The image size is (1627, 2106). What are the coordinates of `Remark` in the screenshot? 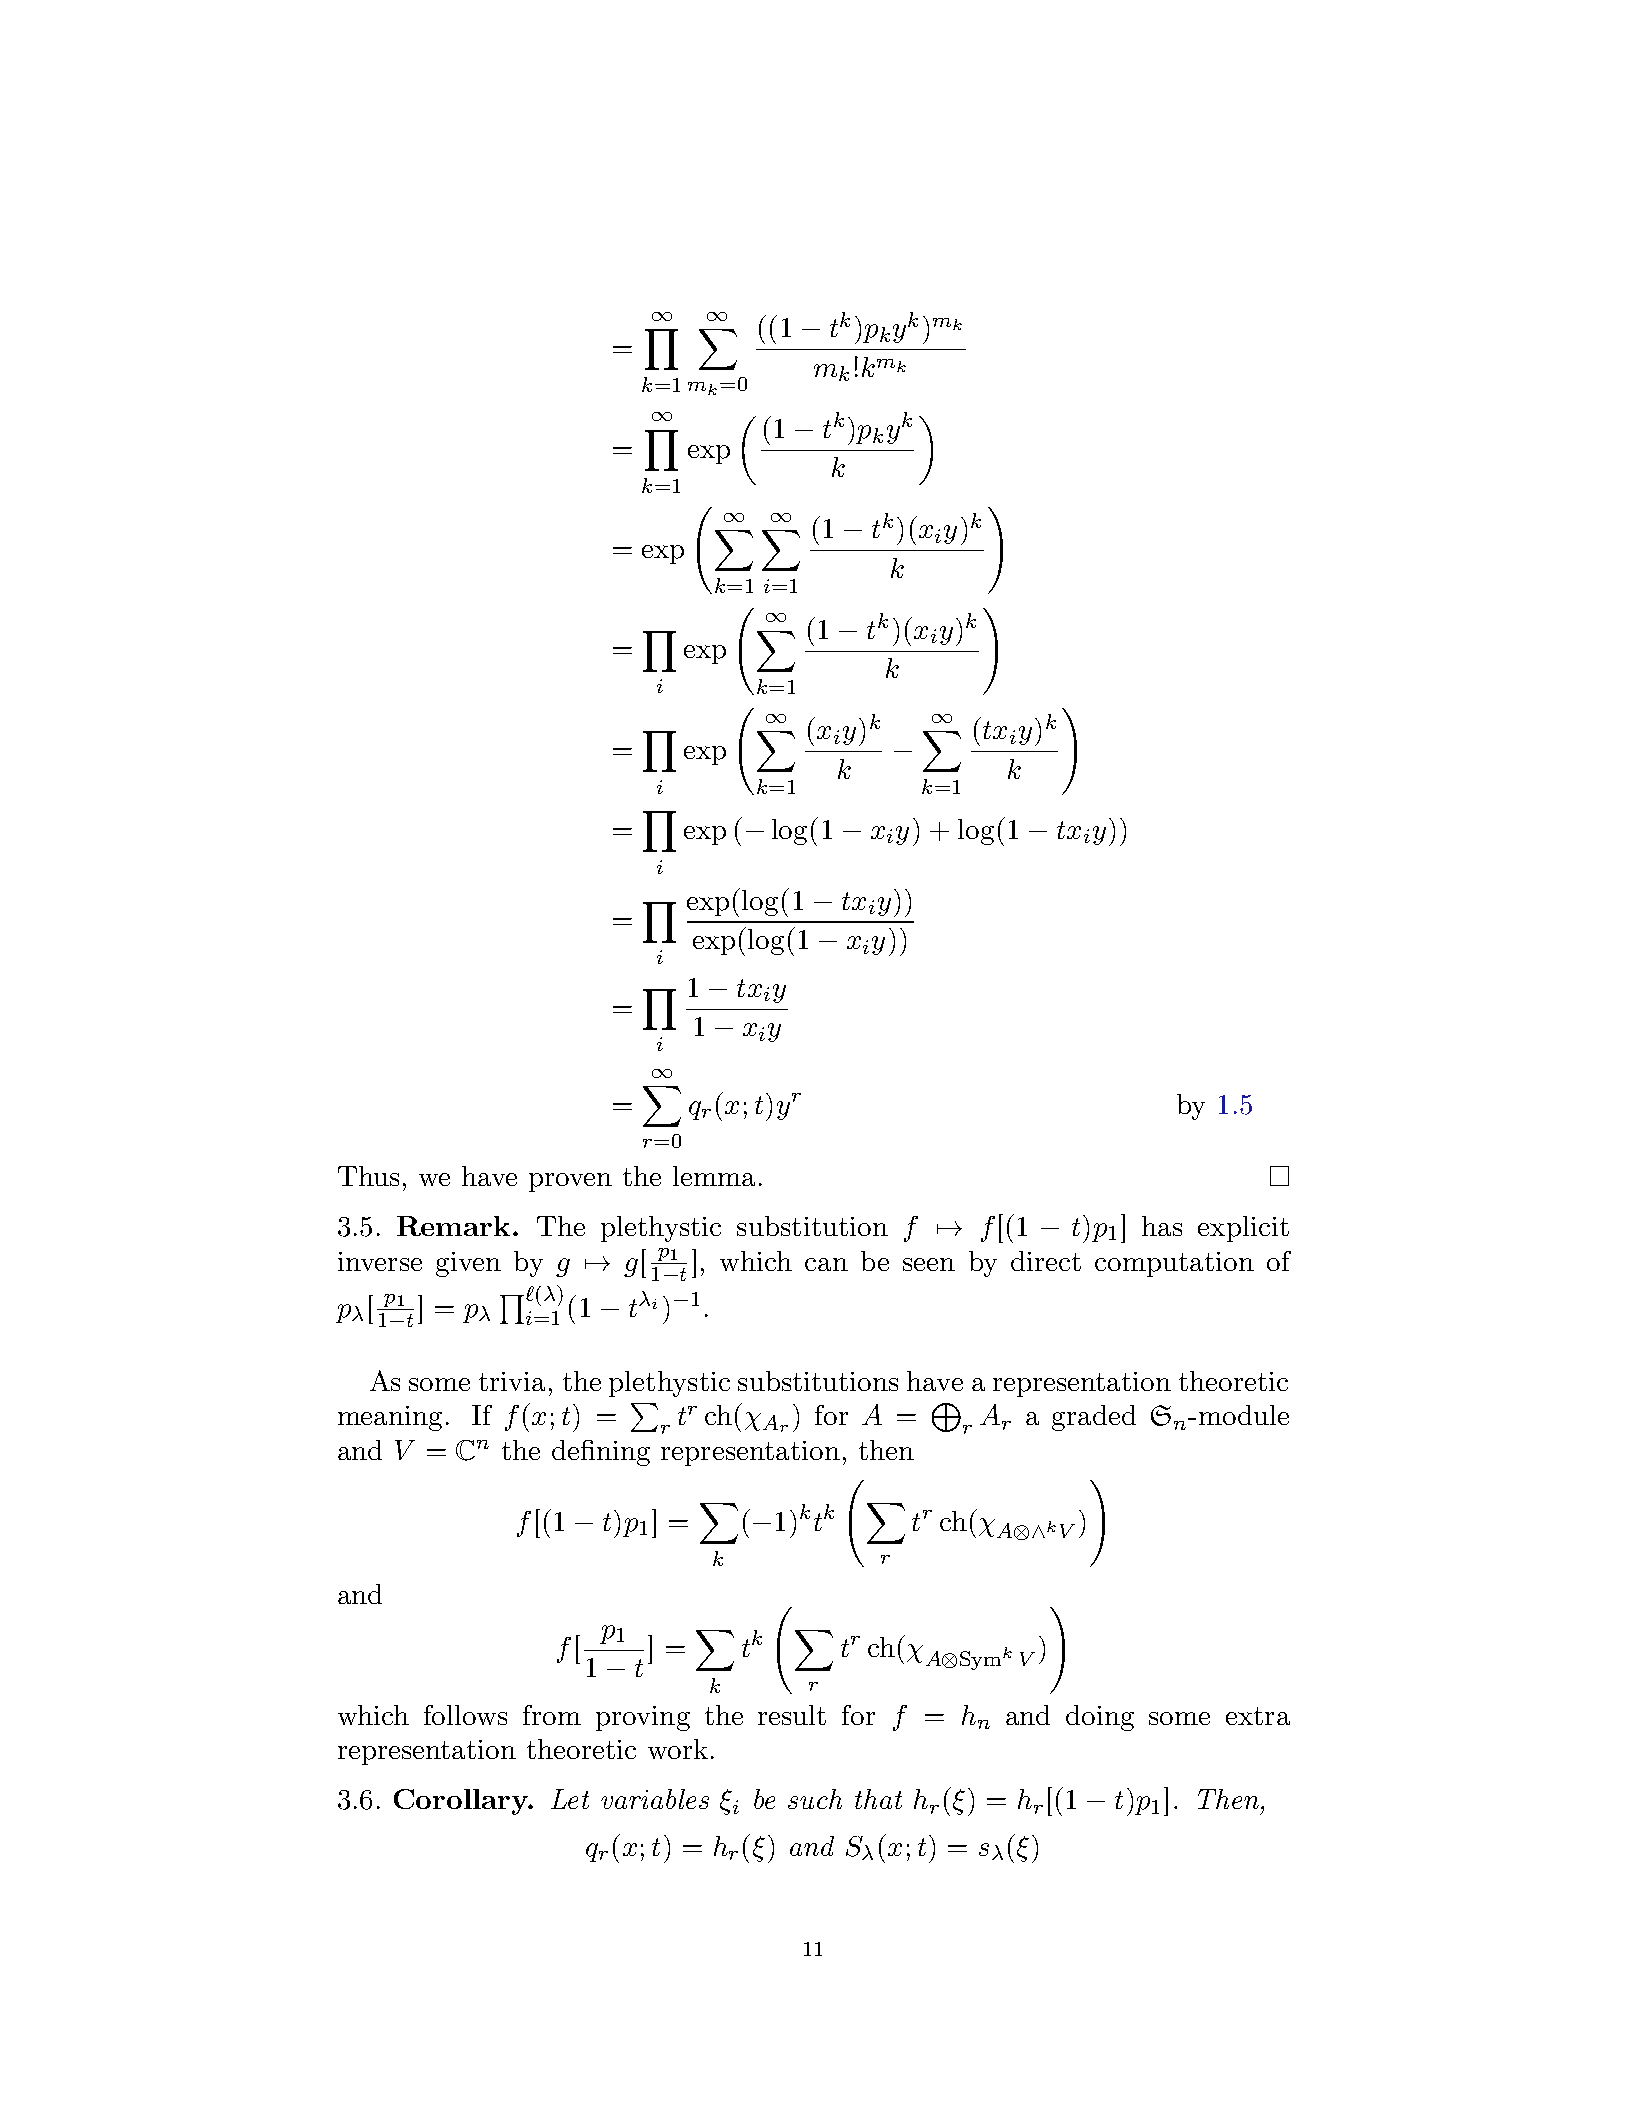 It's located at (453, 1226).
